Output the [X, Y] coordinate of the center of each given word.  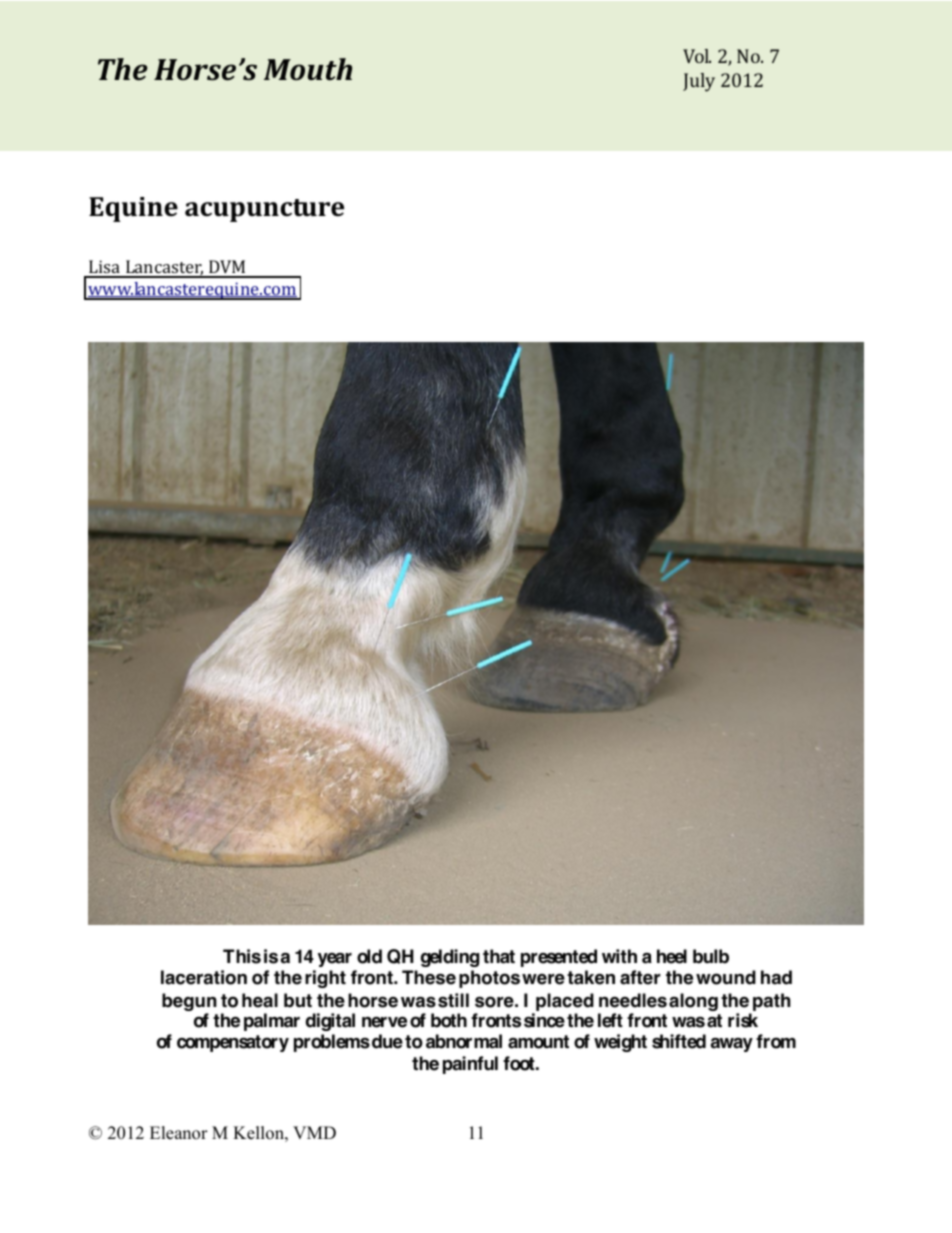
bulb [711, 956]
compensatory [233, 1043]
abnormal [464, 1041]
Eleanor [179, 1133]
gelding [450, 958]
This [242, 956]
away [732, 1045]
